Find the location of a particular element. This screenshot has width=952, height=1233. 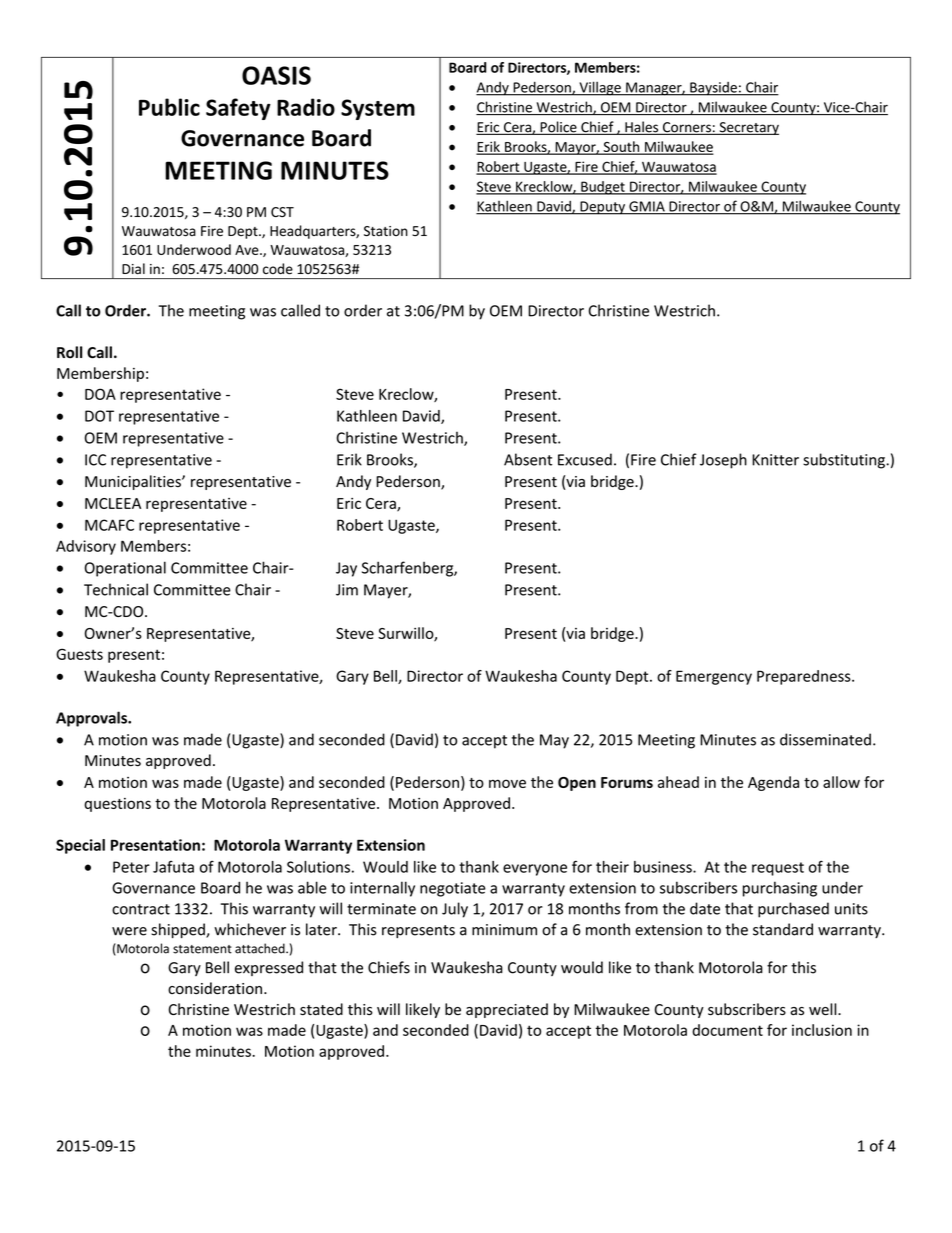

Agenda is located at coordinates (773, 783).
